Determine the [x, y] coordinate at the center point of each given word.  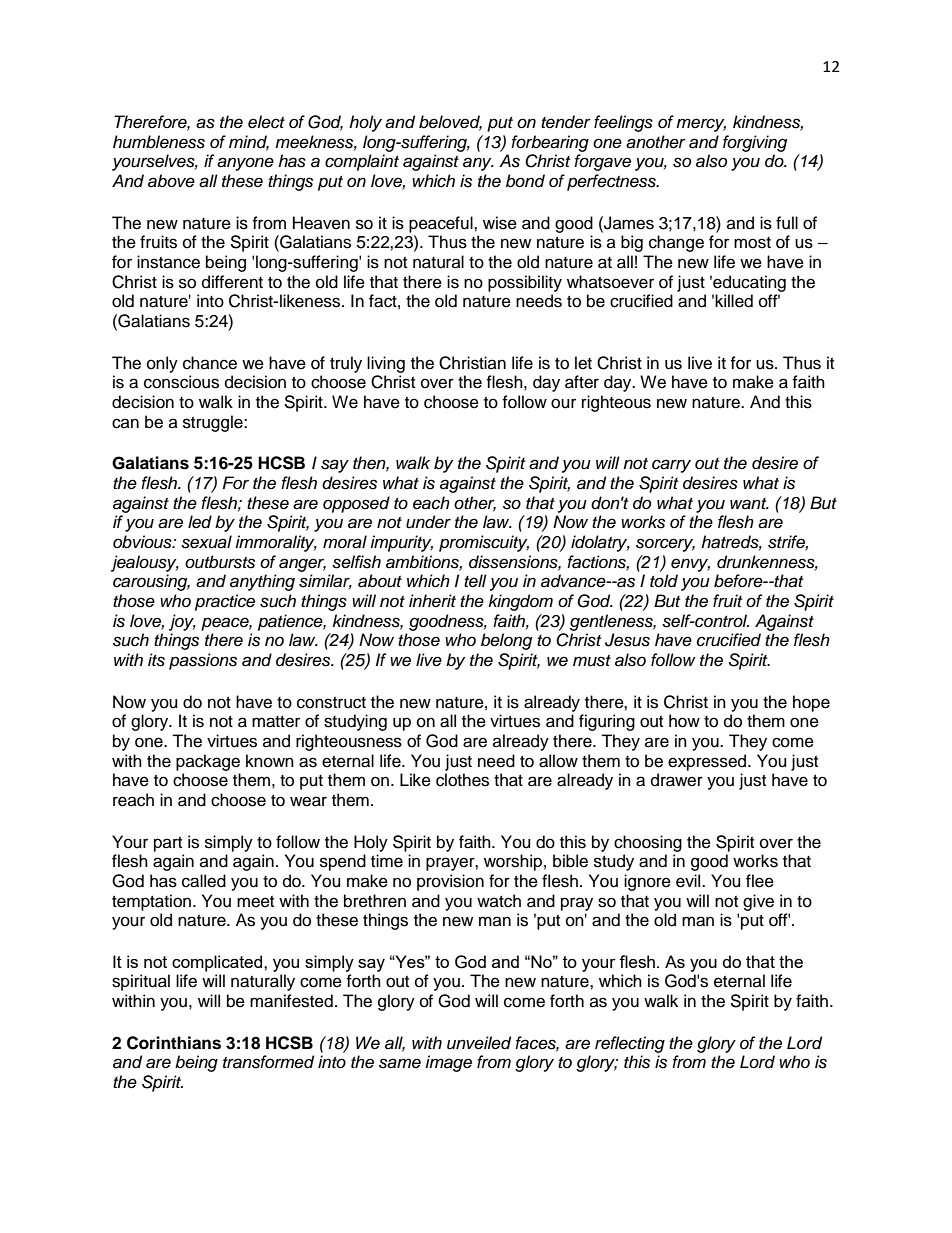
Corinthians [174, 1043]
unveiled [479, 1043]
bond [525, 181]
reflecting [630, 1044]
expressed [708, 762]
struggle [214, 423]
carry [671, 466]
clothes [462, 780]
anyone [245, 164]
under [428, 522]
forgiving [755, 143]
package [208, 762]
